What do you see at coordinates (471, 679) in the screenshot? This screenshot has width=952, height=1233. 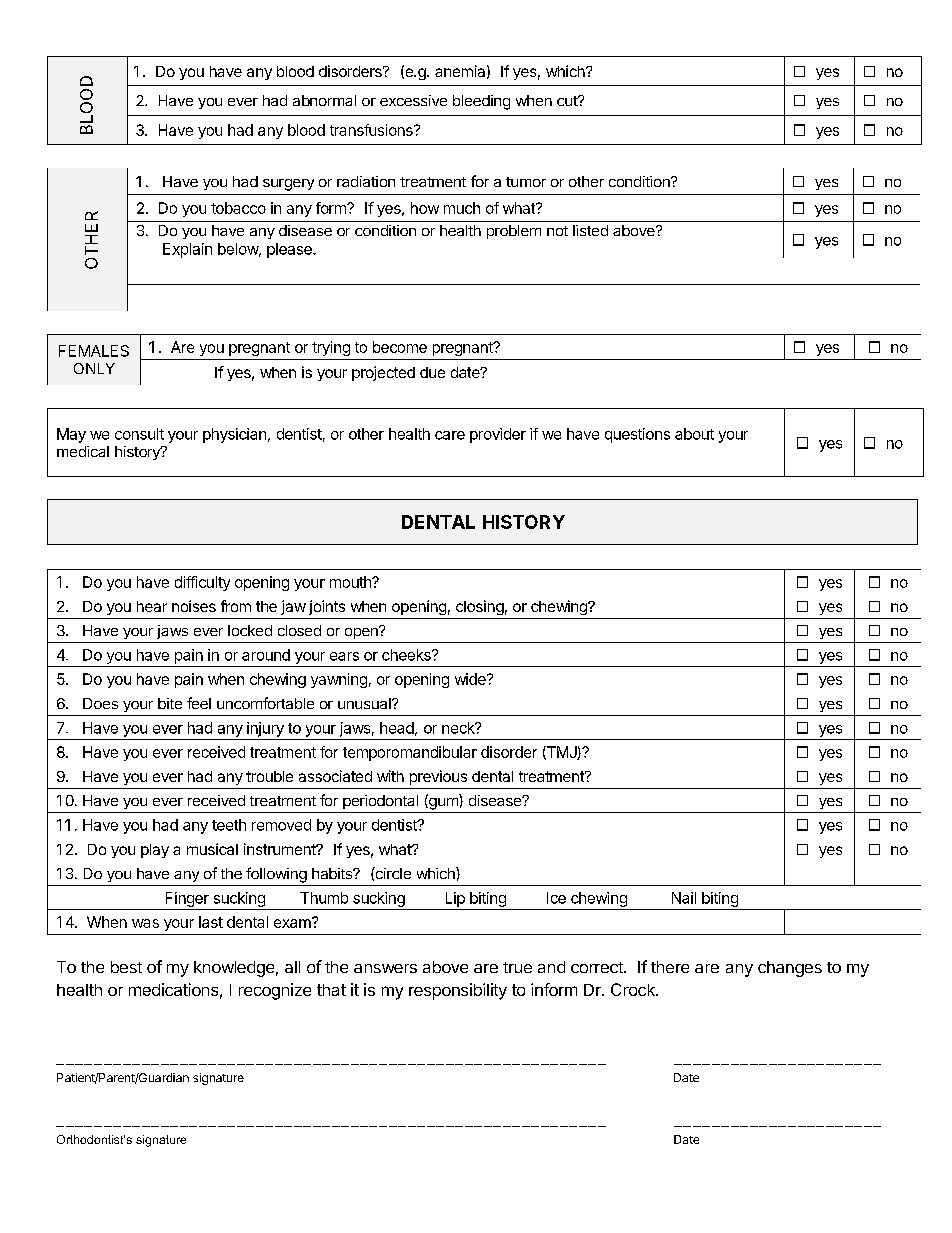 I see `wide` at bounding box center [471, 679].
